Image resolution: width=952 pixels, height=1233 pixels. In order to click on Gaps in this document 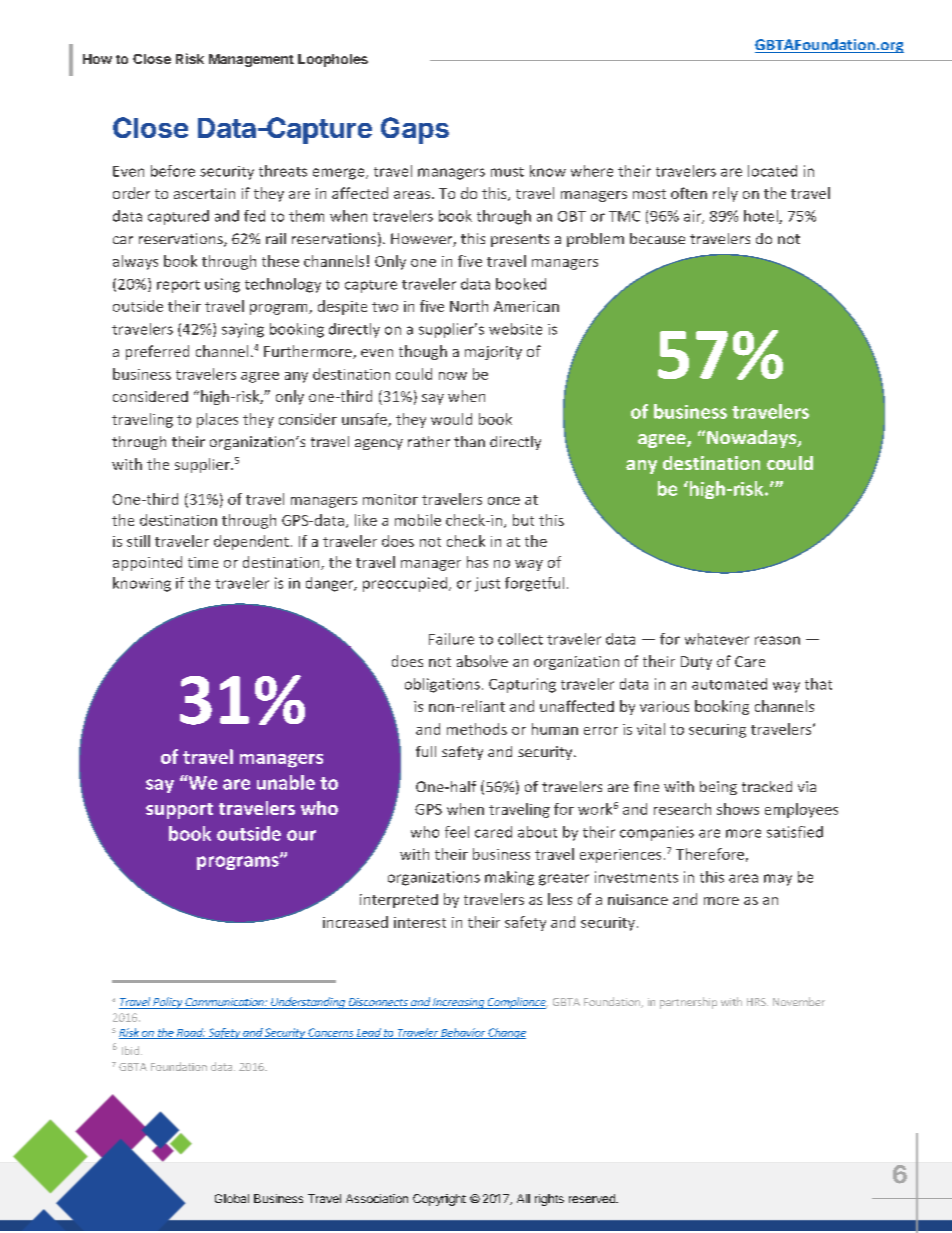, I will do `click(415, 130)`.
